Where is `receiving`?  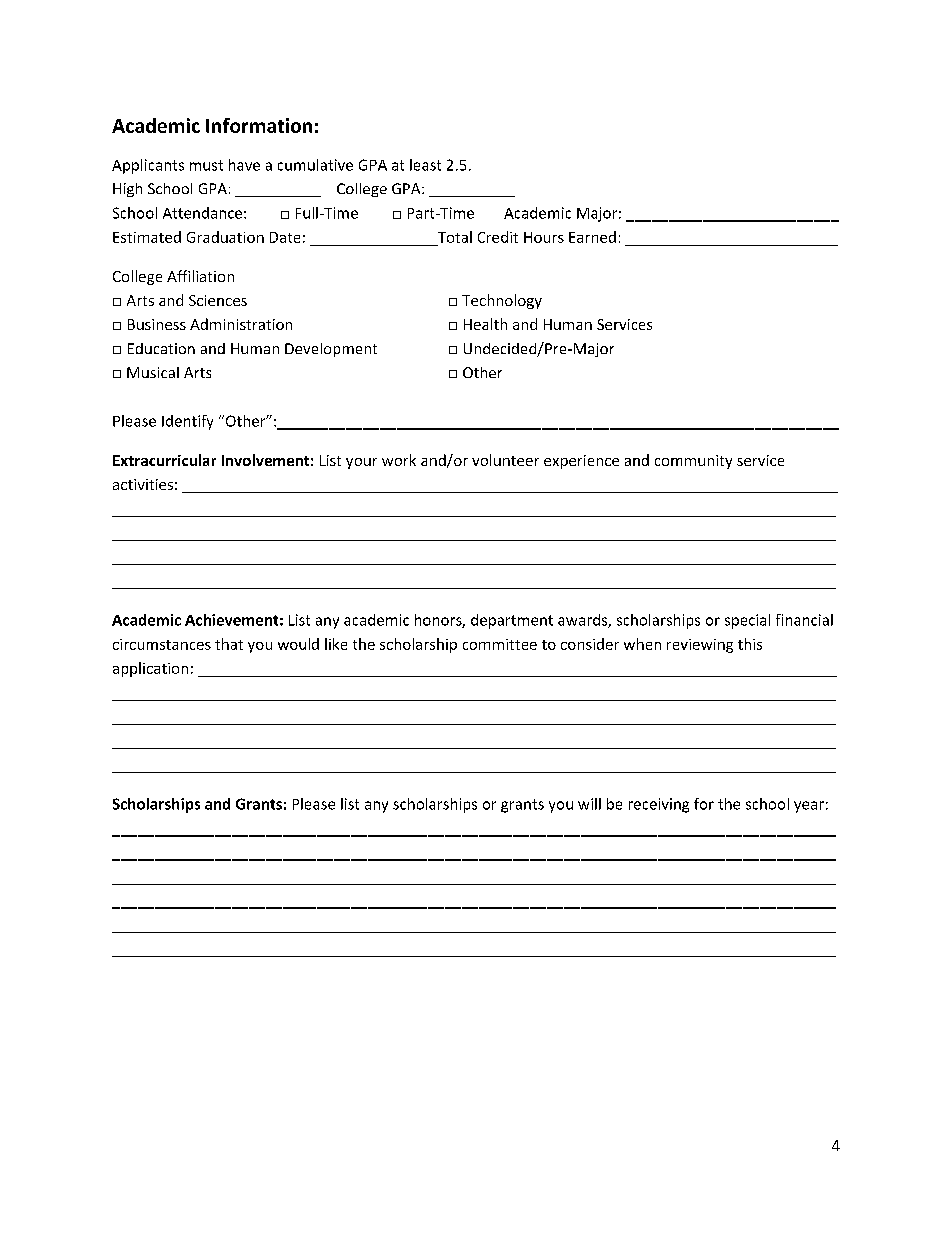
receiving is located at coordinates (659, 805).
